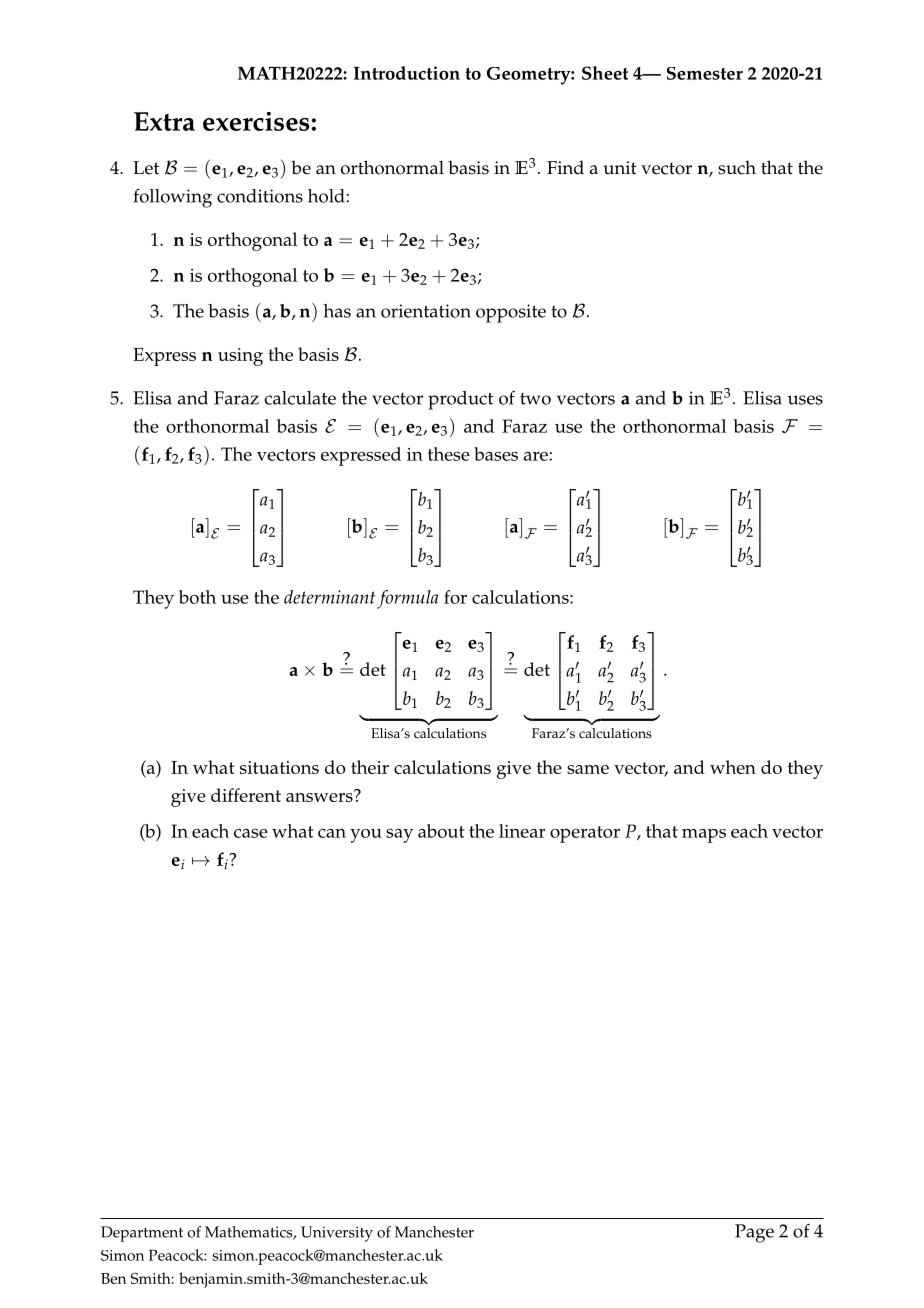 The image size is (924, 1308). I want to click on formula, so click(407, 599).
